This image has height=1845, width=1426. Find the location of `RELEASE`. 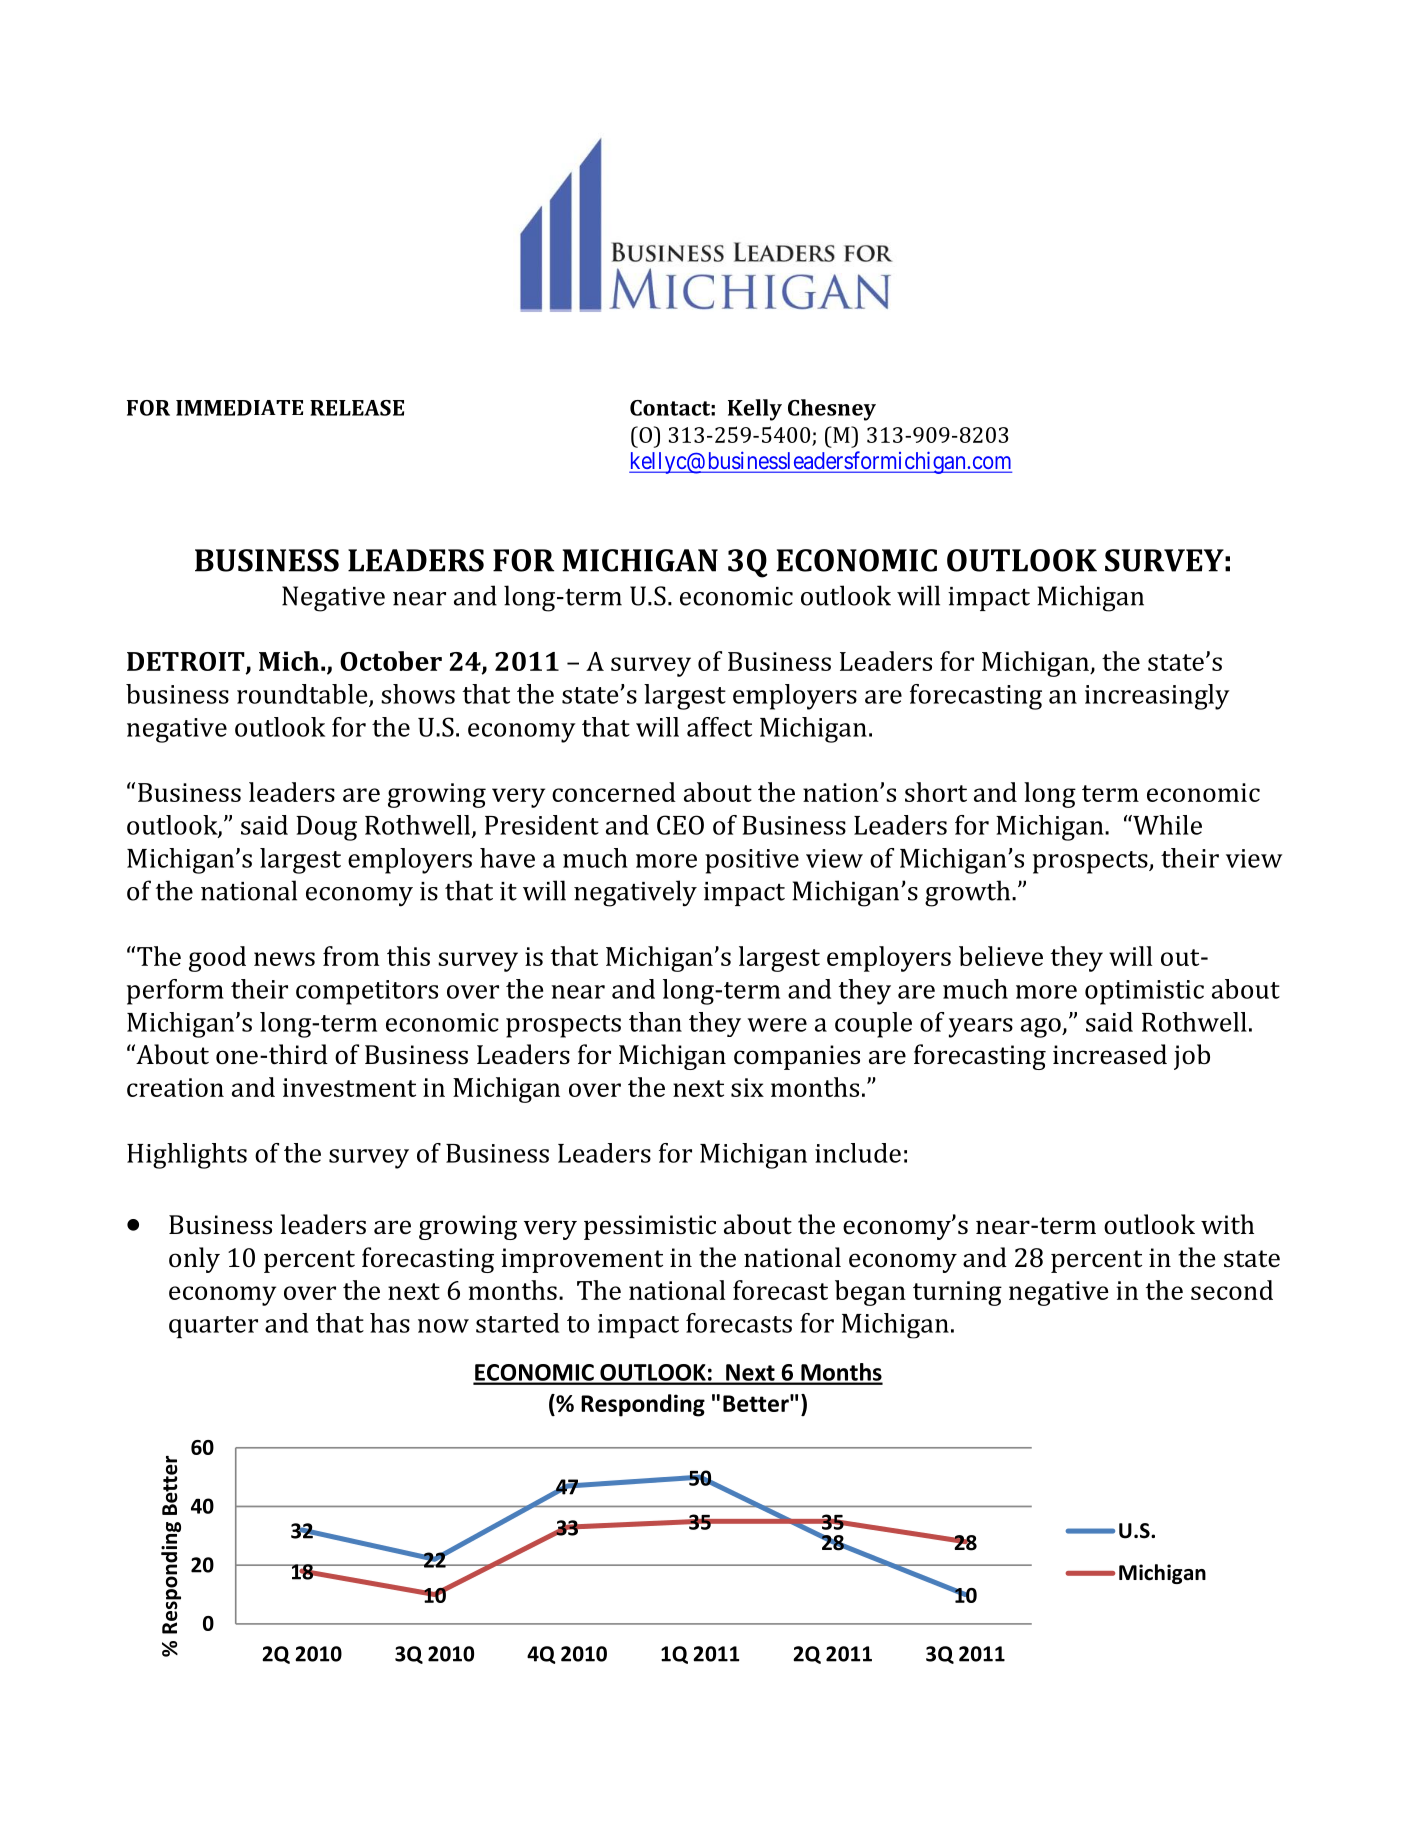

RELEASE is located at coordinates (357, 408).
